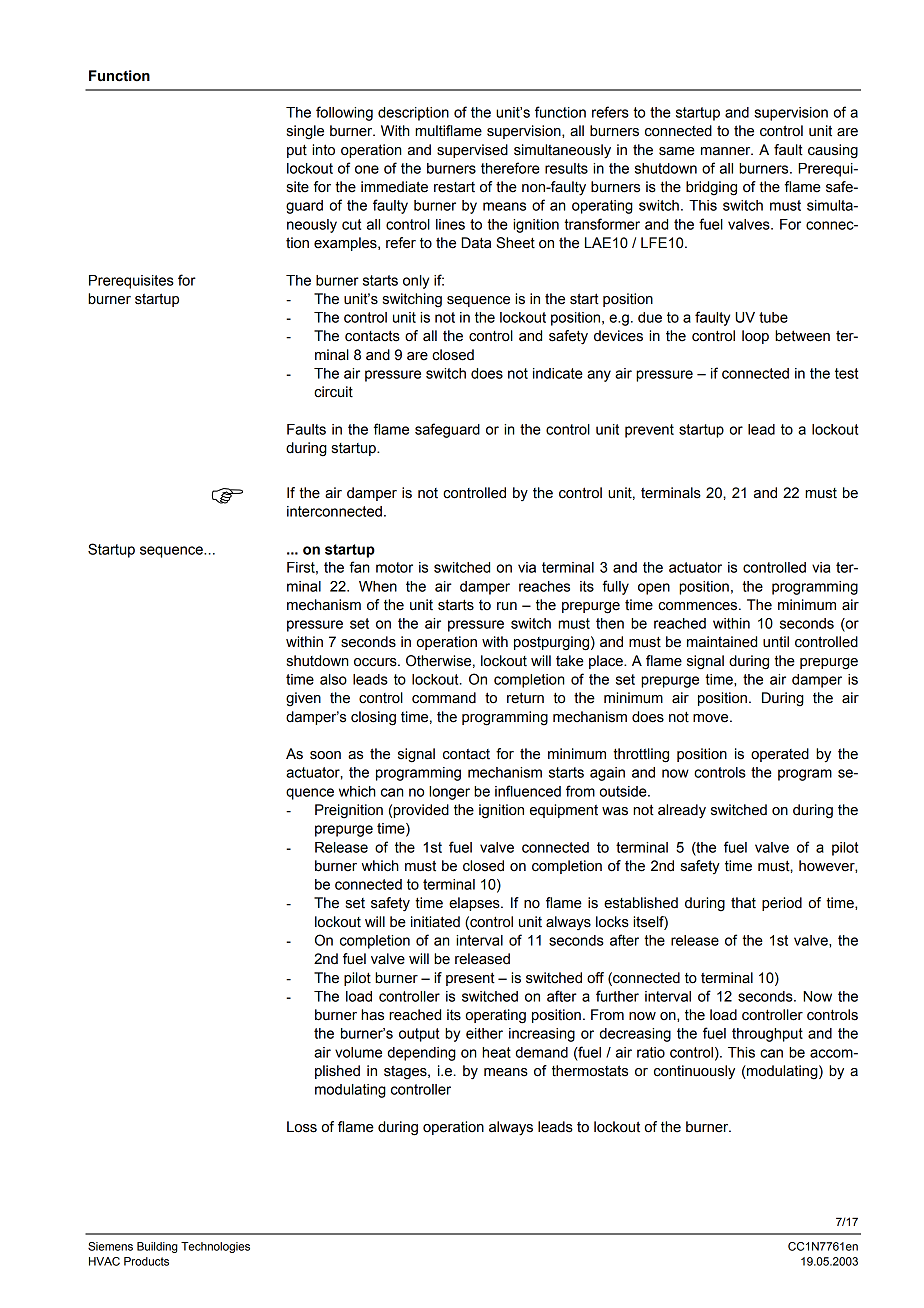 The height and width of the screenshot is (1308, 924). I want to click on elapses, so click(475, 904).
